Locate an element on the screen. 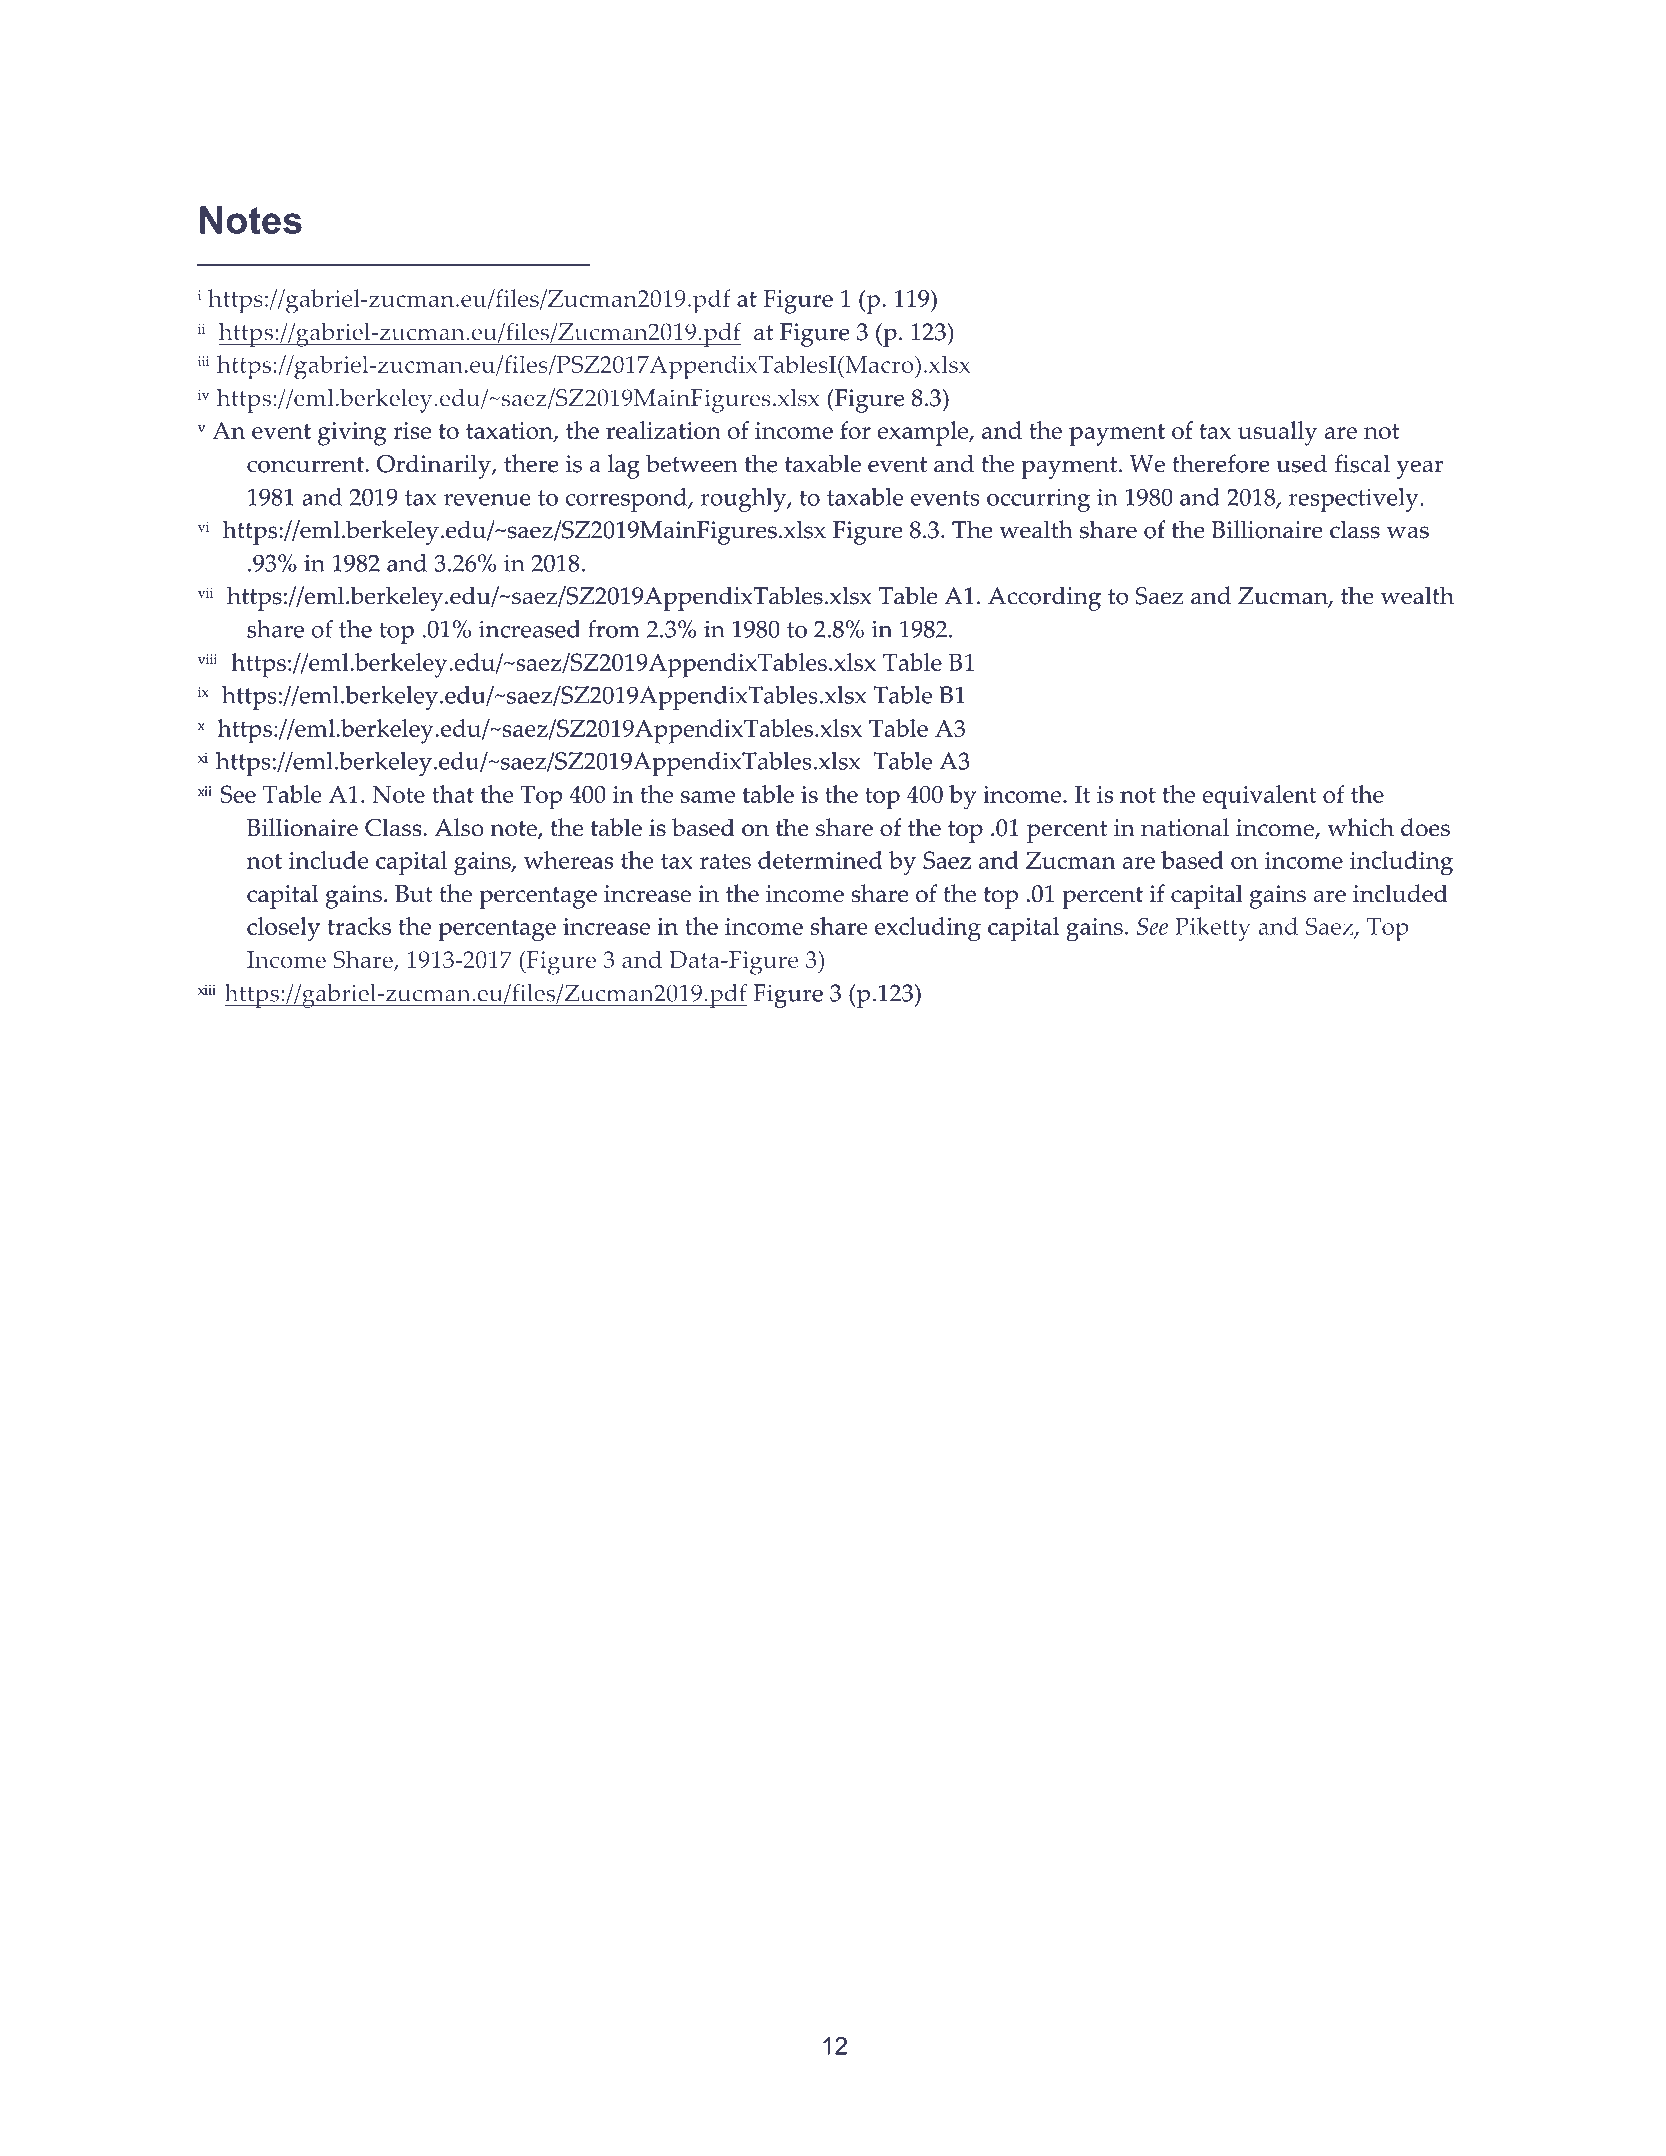  viii is located at coordinates (207, 659).
